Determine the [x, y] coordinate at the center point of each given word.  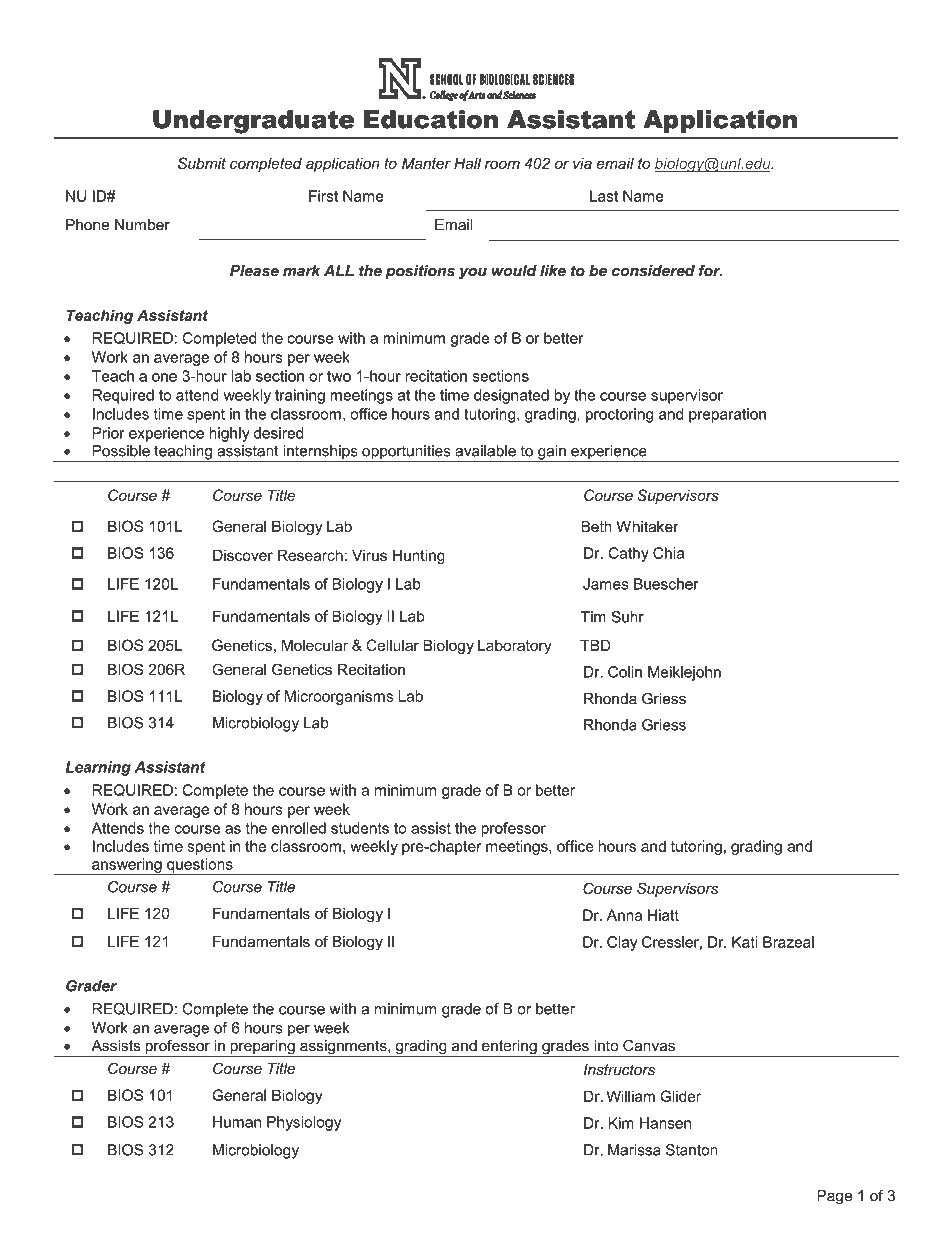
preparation [727, 415]
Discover [243, 555]
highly [229, 434]
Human [237, 1122]
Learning [98, 768]
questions [200, 866]
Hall [467, 163]
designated [511, 396]
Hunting [419, 556]
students [360, 828]
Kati [744, 942]
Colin [625, 672]
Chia [668, 553]
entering [509, 1048]
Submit [202, 163]
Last [604, 196]
